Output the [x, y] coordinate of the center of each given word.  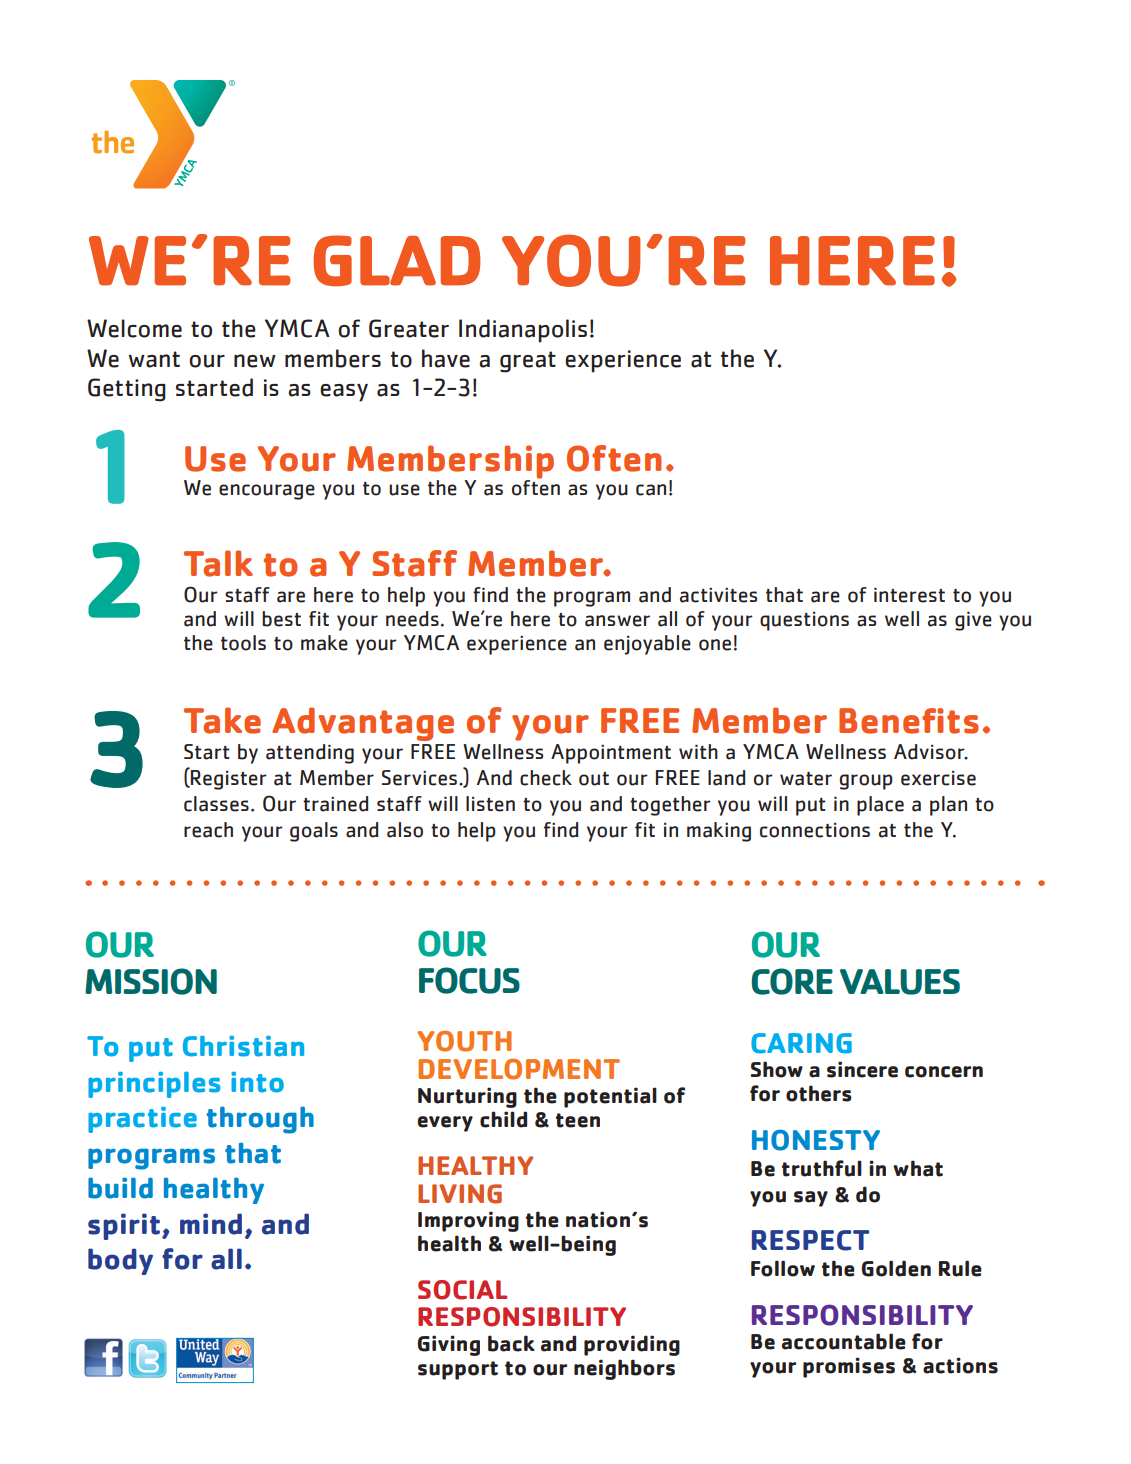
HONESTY [816, 1140]
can [651, 490]
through [260, 1120]
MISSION [151, 981]
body [120, 1261]
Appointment [611, 754]
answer [617, 621]
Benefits [909, 721]
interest [909, 595]
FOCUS [469, 980]
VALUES [900, 982]
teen [578, 1120]
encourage [267, 492]
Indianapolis [523, 331]
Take [222, 720]
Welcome [134, 328]
